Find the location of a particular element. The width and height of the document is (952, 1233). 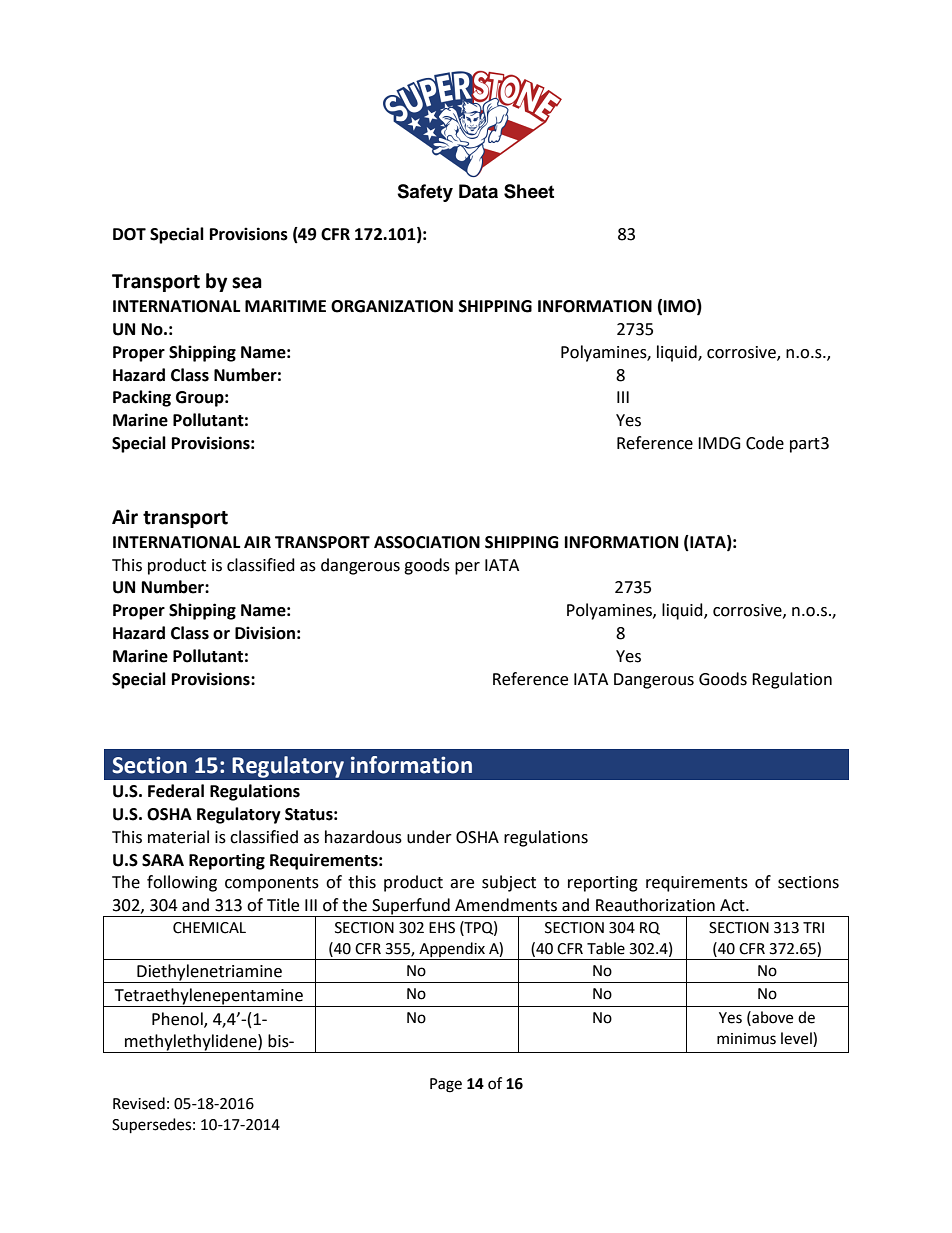

Page is located at coordinates (446, 1085).
